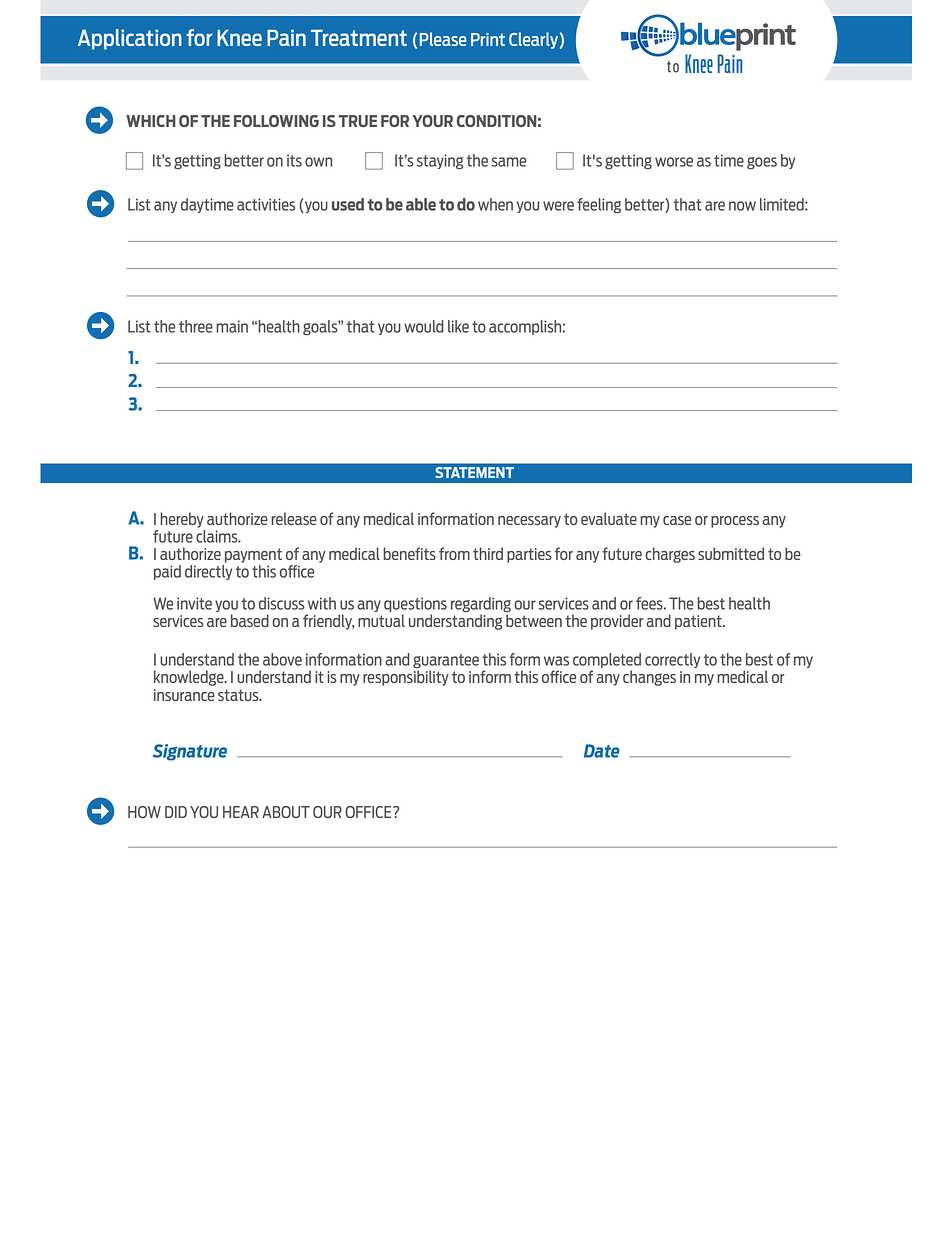 This screenshot has width=952, height=1233. I want to click on ABOUT, so click(286, 812).
